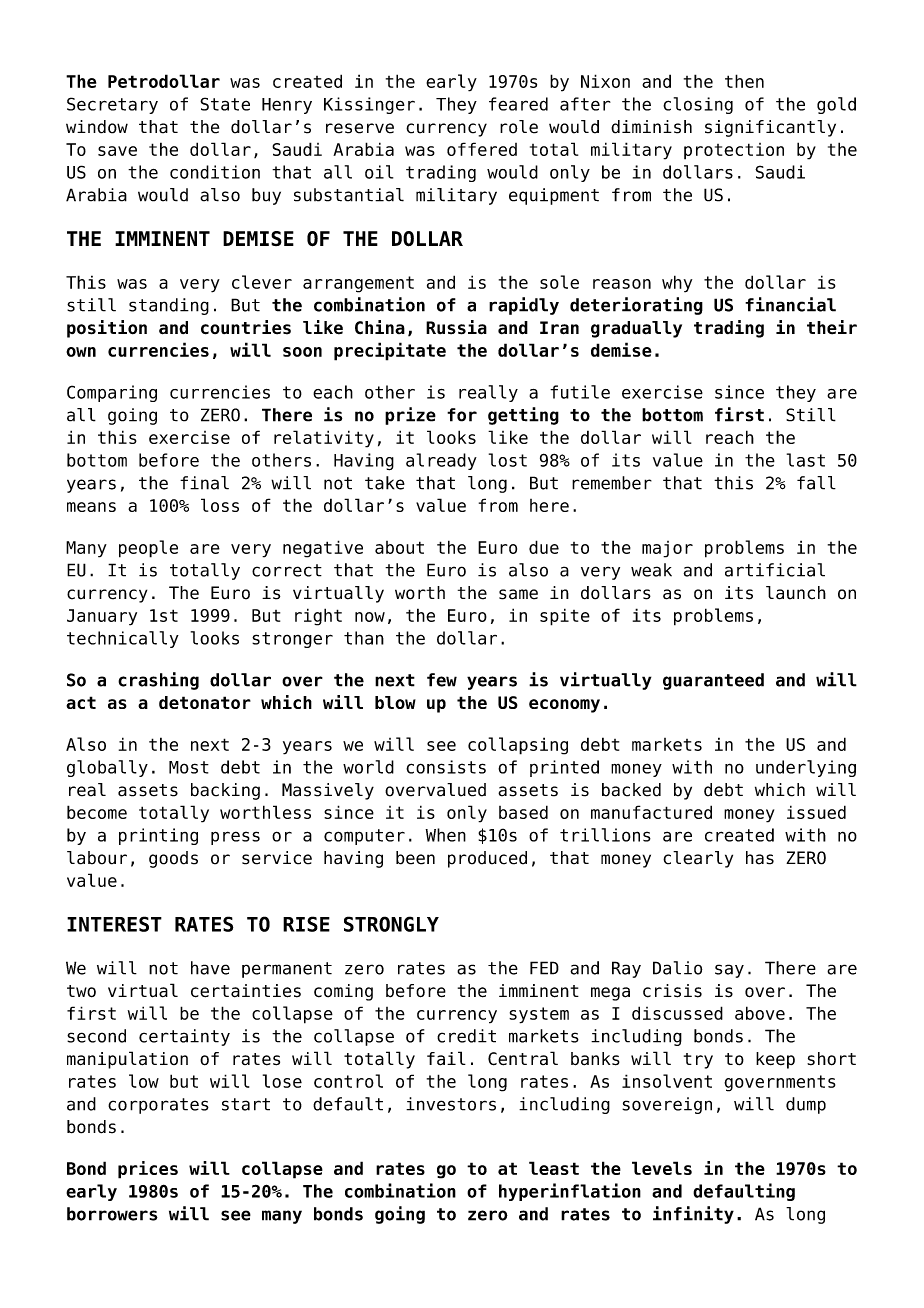 This page has width=924, height=1308. What do you see at coordinates (114, 924) in the page?
I see `INTEREST` at bounding box center [114, 924].
